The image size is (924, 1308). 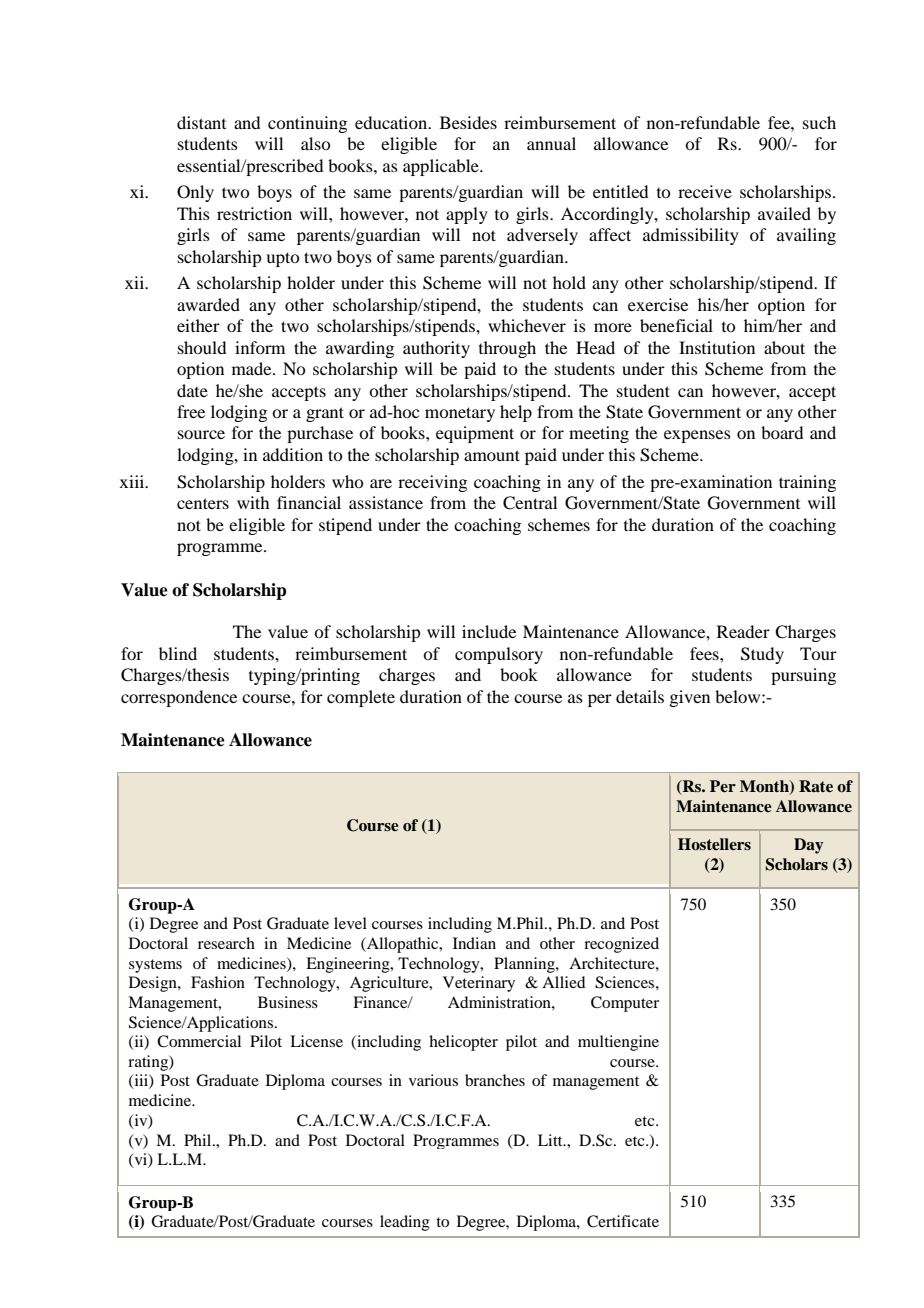 What do you see at coordinates (191, 411) in the screenshot?
I see `free` at bounding box center [191, 411].
